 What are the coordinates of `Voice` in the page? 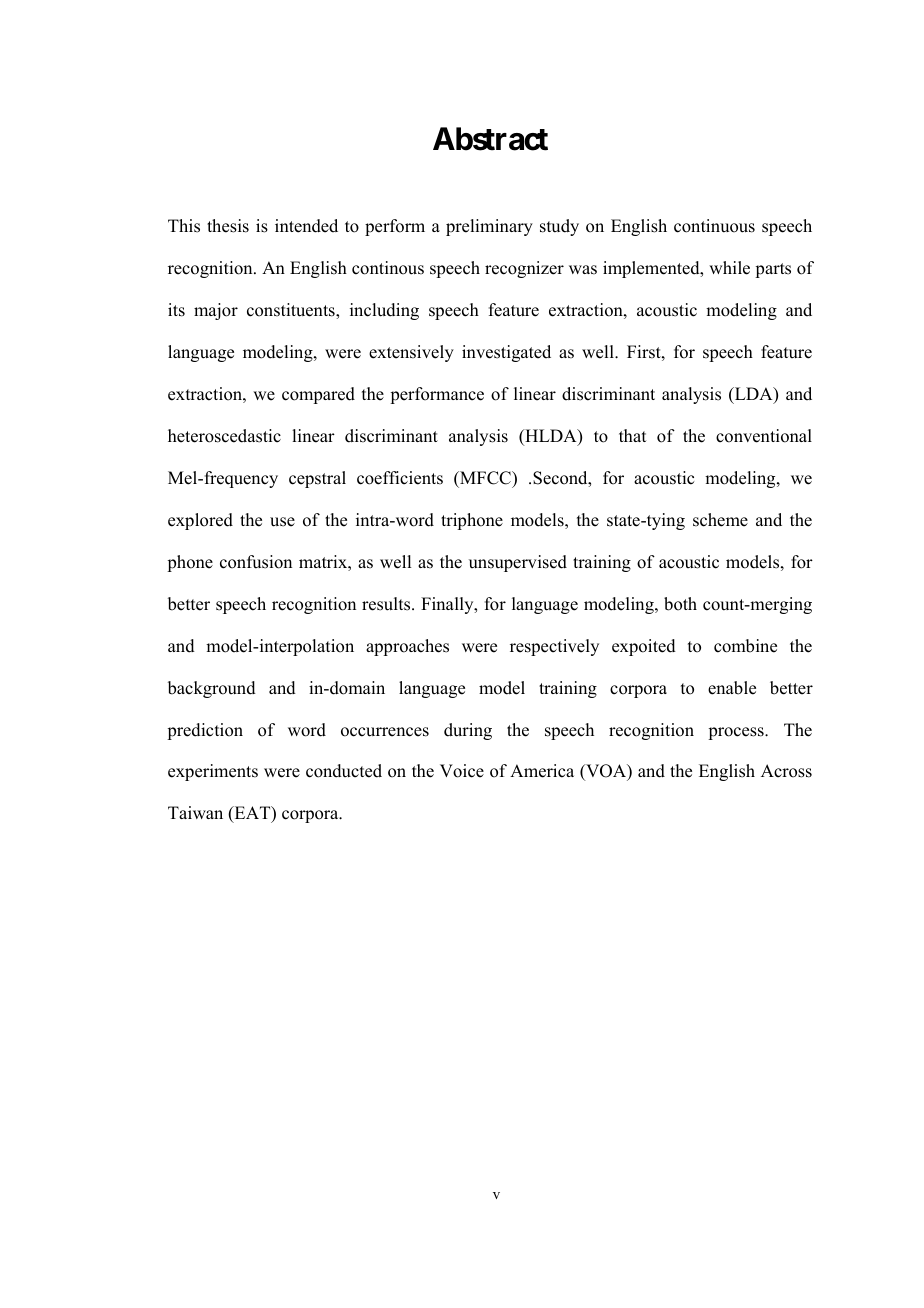 It's located at (462, 771).
